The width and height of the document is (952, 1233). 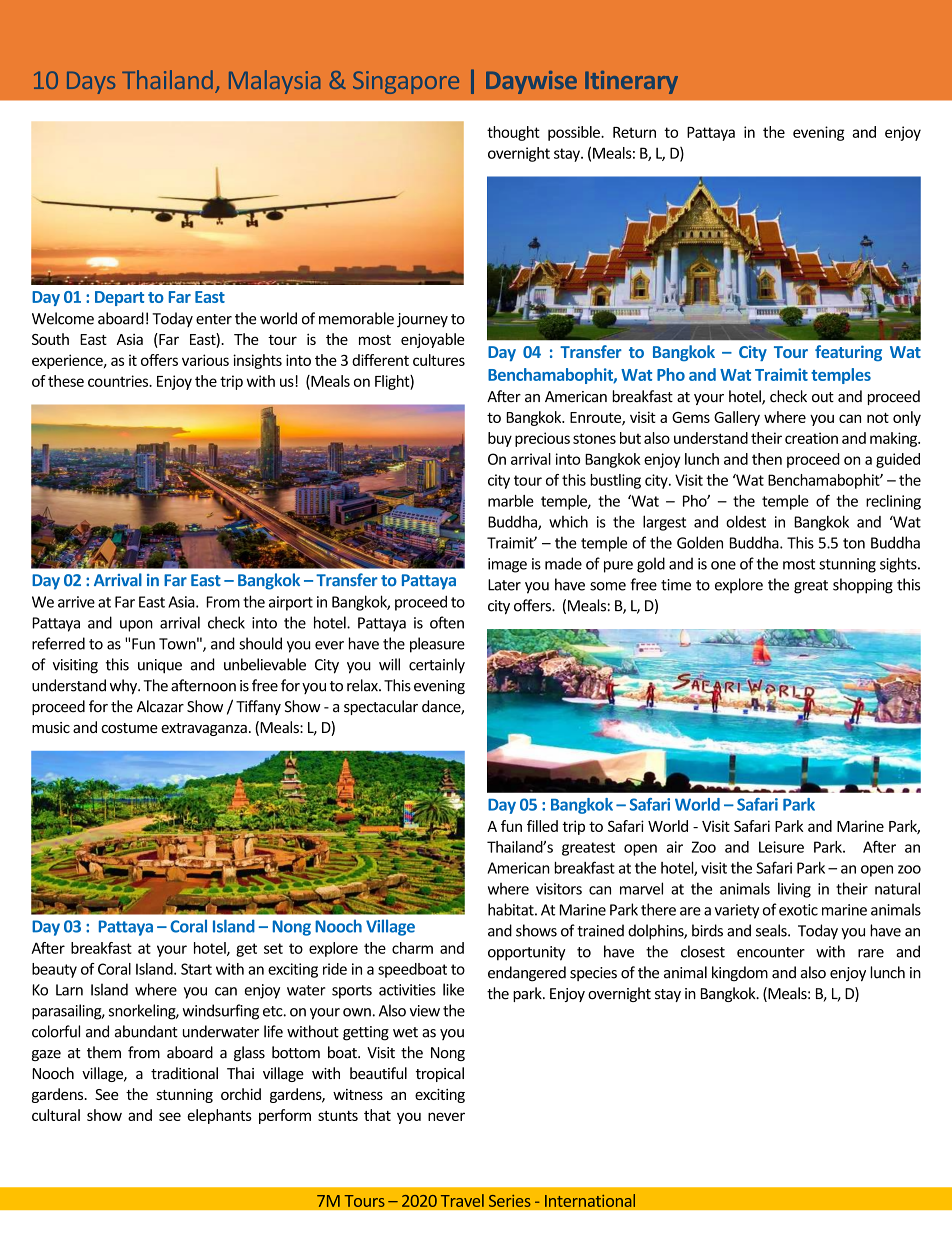 What do you see at coordinates (56, 1115) in the document?
I see `cultural` at bounding box center [56, 1115].
